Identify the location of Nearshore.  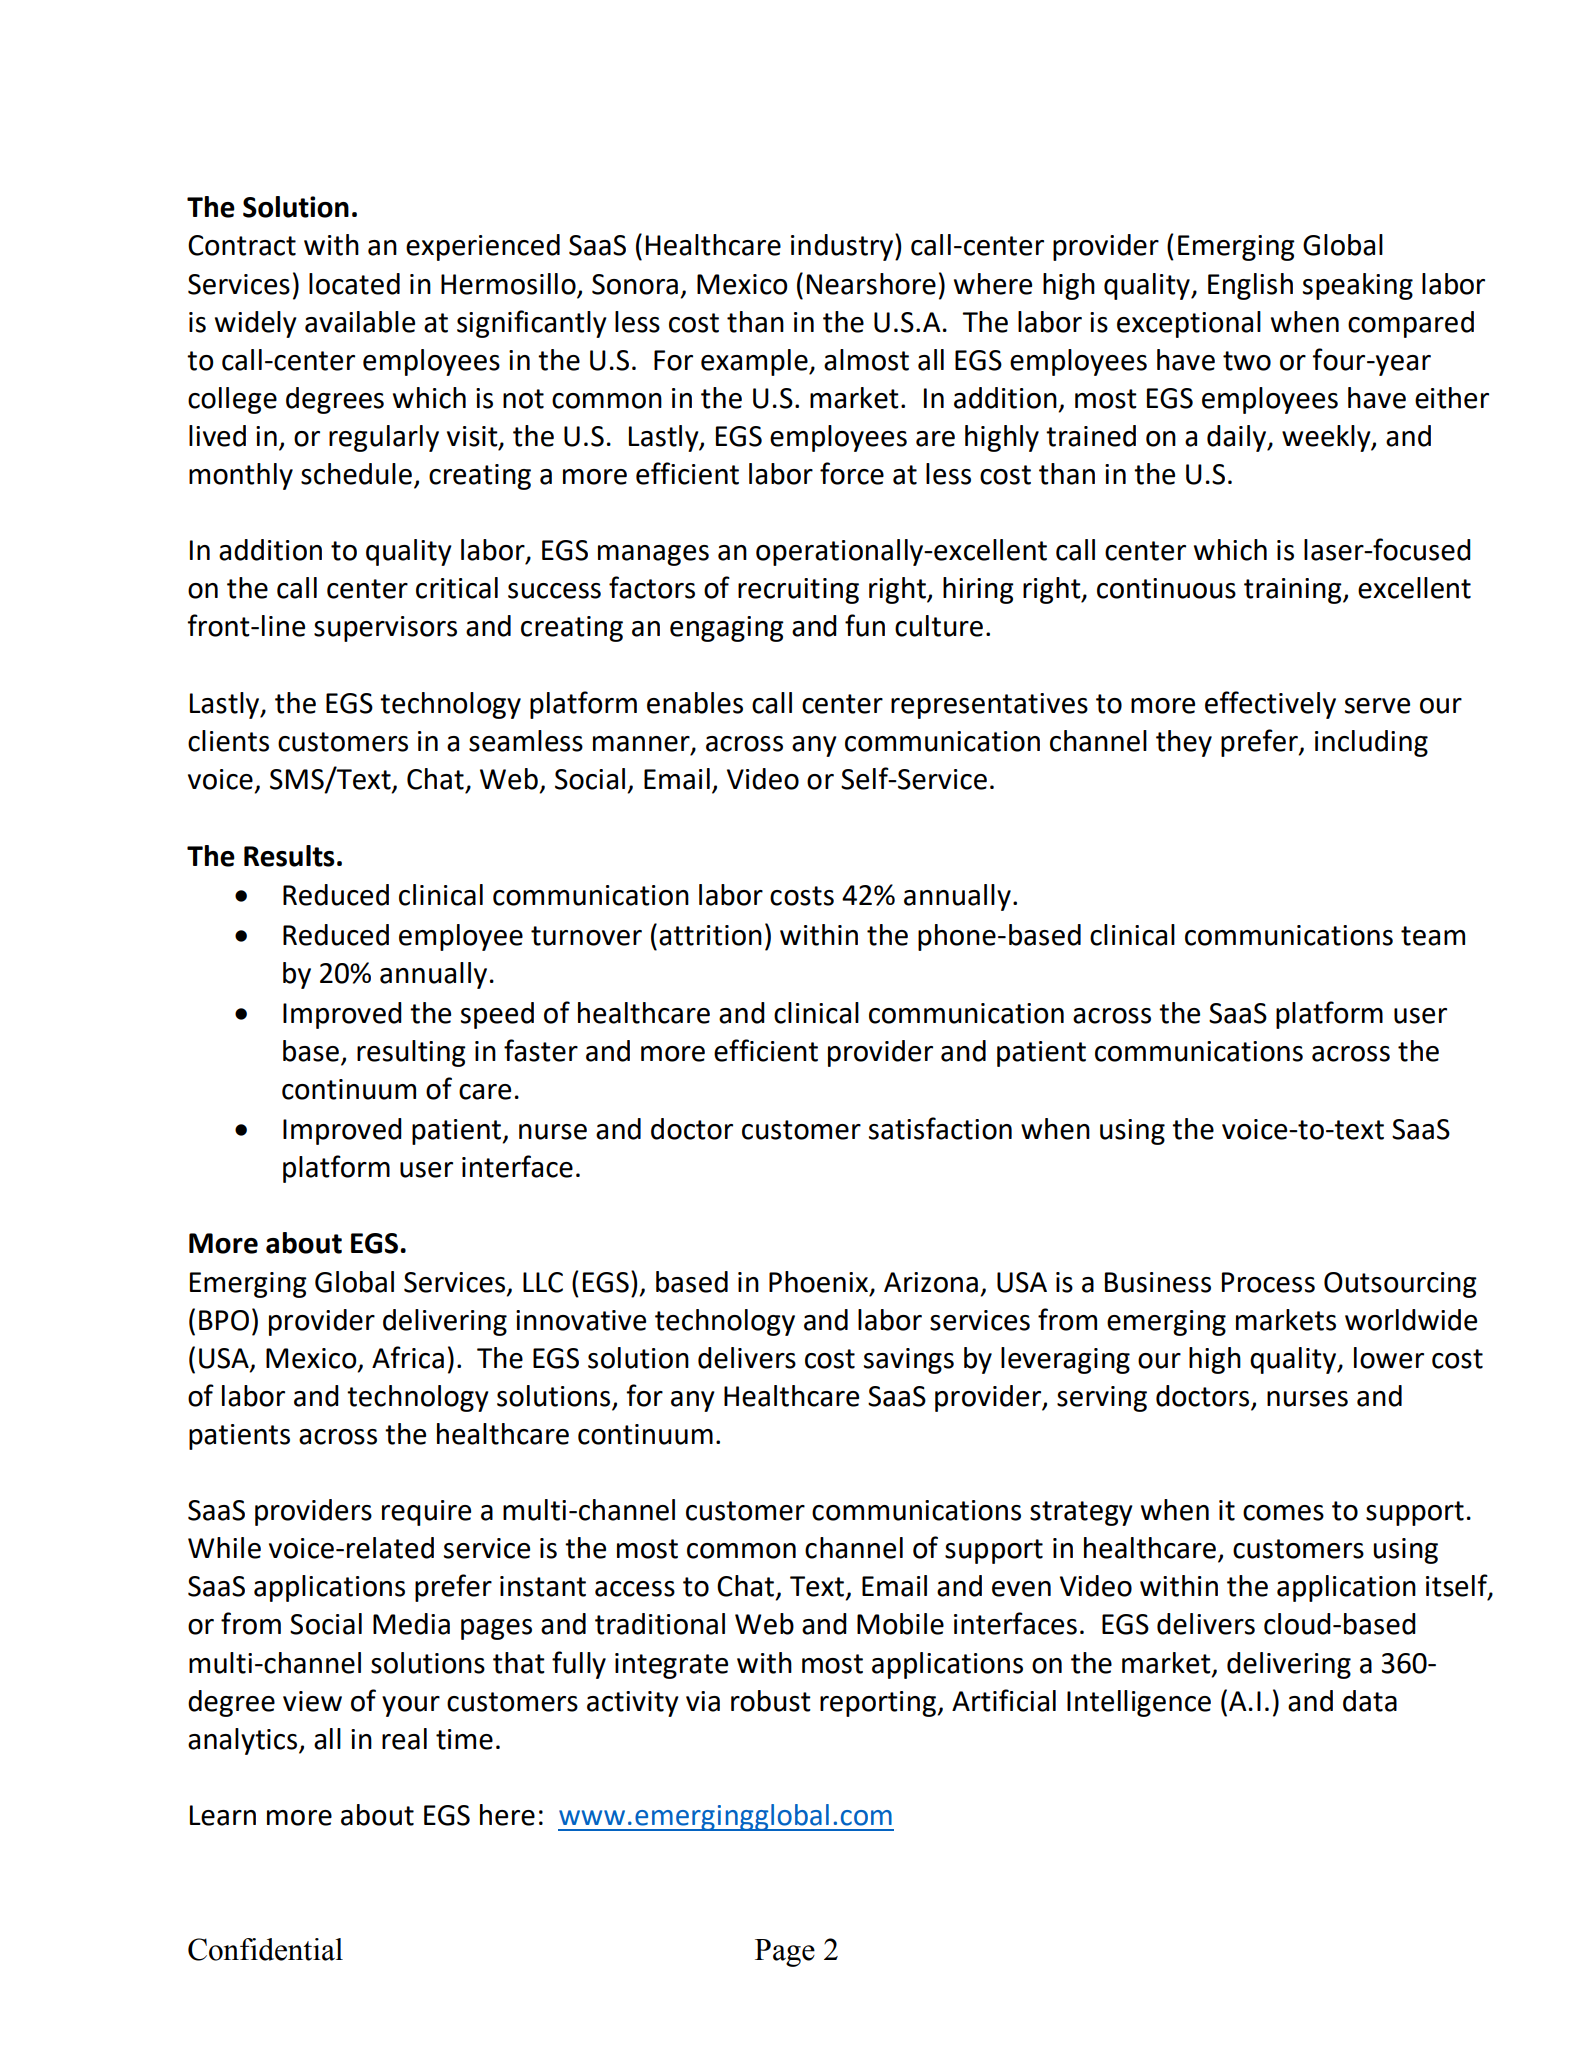
(871, 284).
